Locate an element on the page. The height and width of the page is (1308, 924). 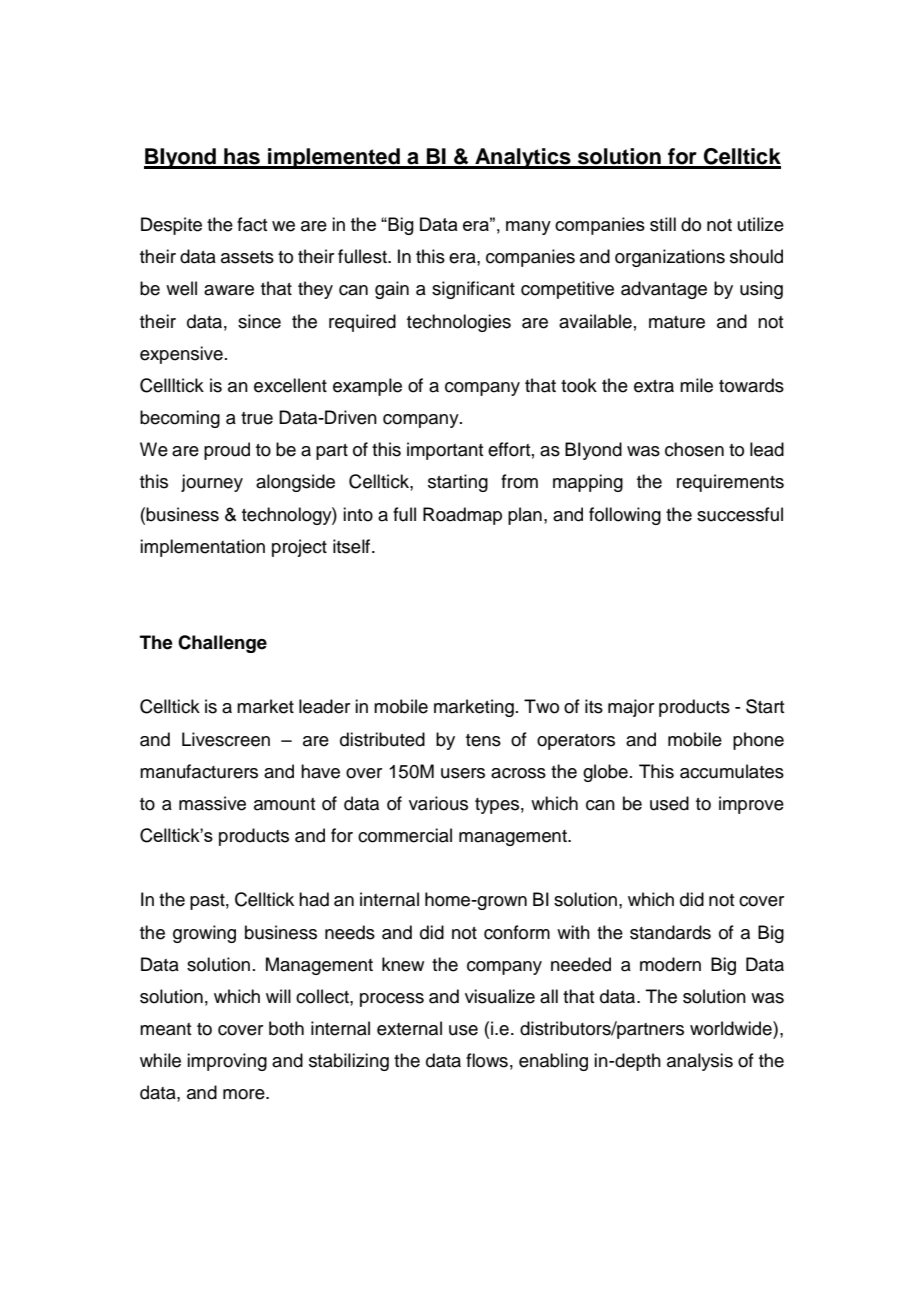
massive is located at coordinates (212, 803).
